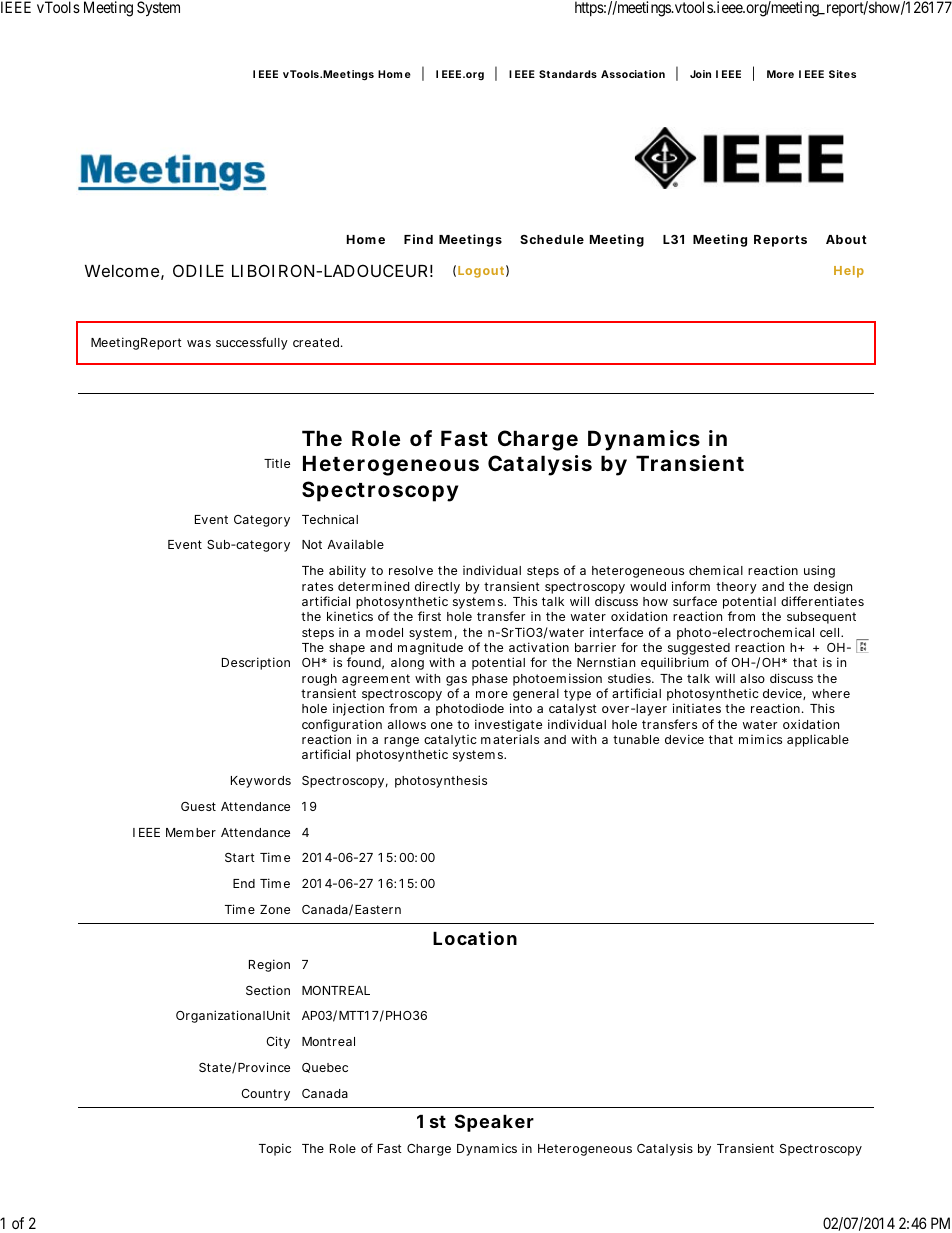 The width and height of the screenshot is (952, 1233). I want to click on Join, so click(700, 74).
